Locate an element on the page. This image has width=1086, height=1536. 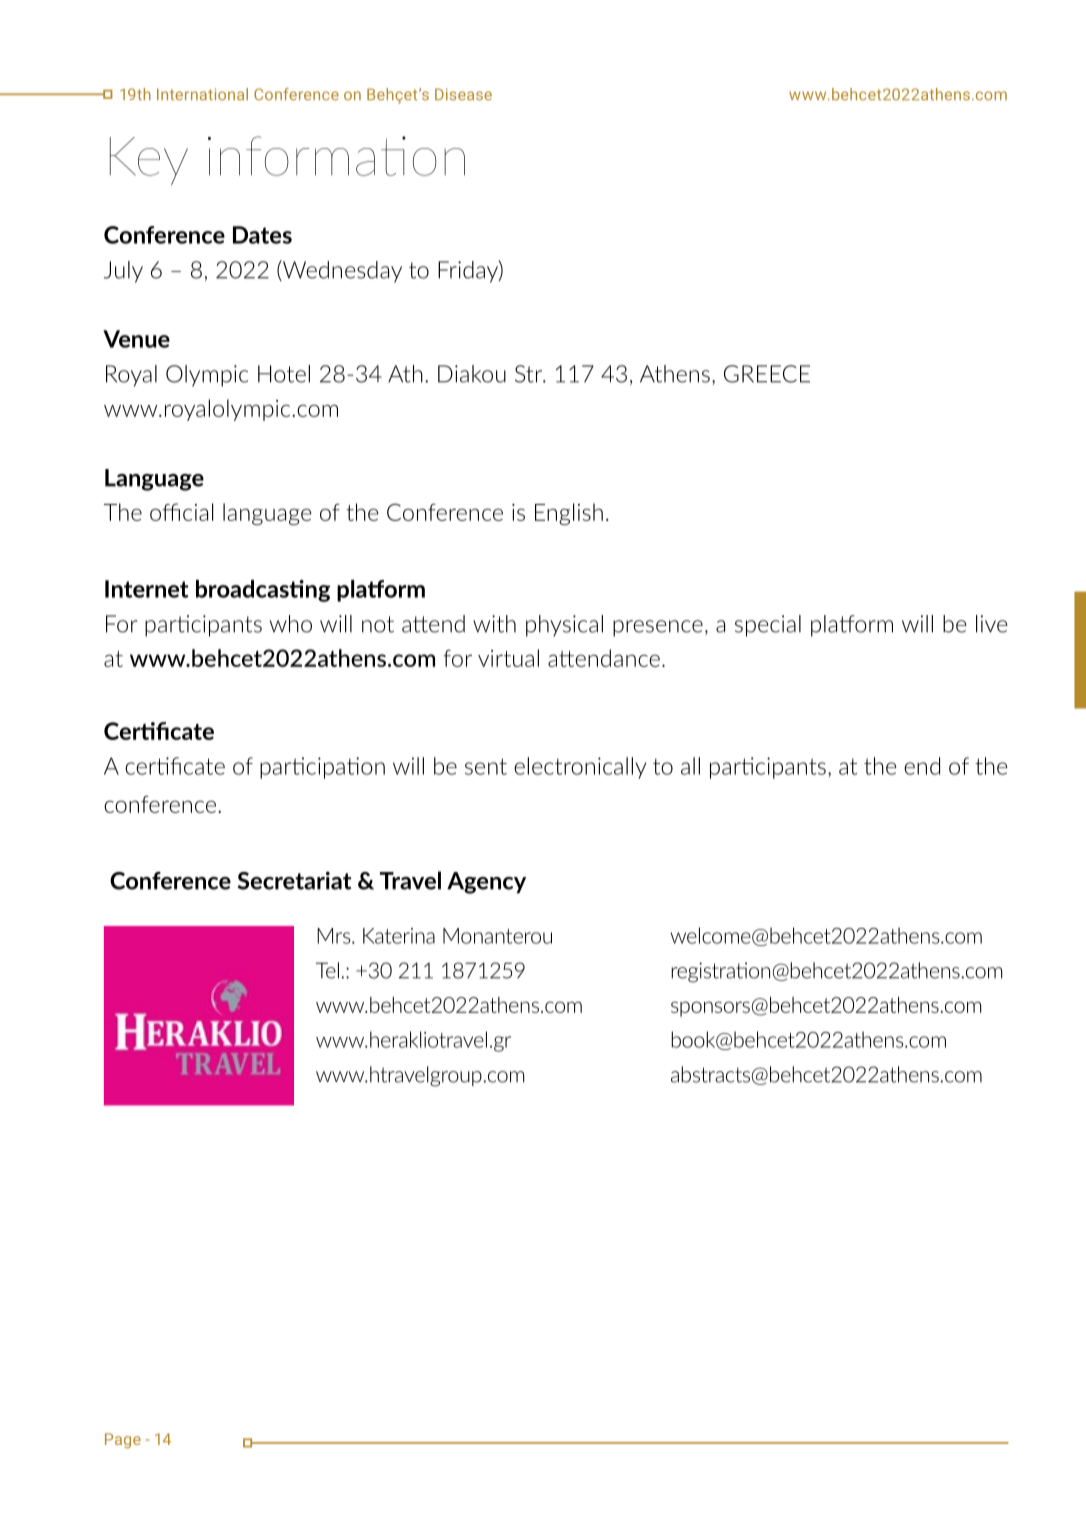
Agency is located at coordinates (486, 883).
